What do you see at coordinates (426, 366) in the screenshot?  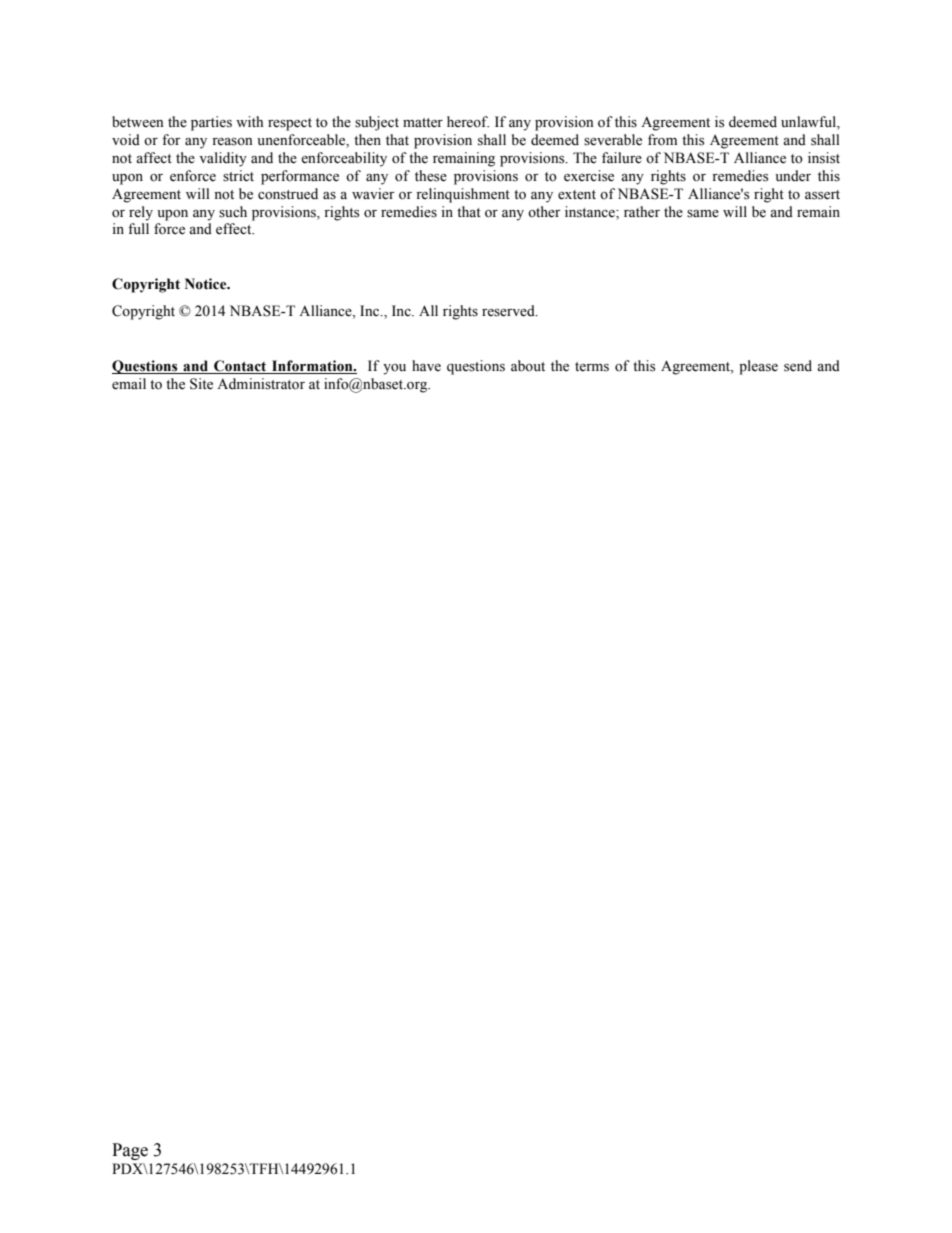 I see `have` at bounding box center [426, 366].
